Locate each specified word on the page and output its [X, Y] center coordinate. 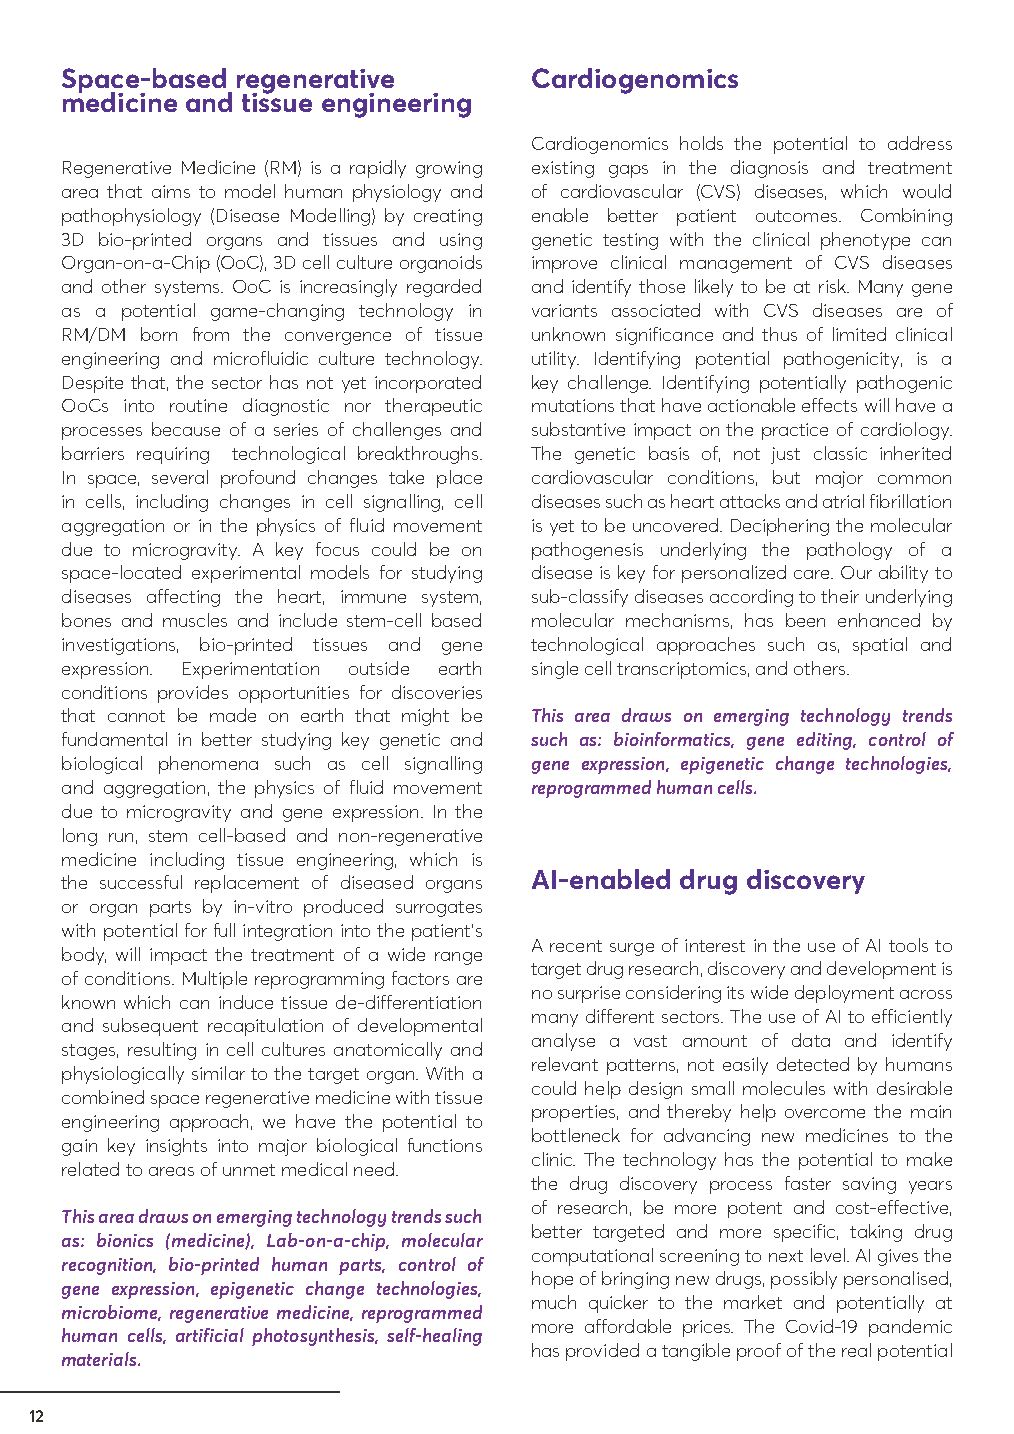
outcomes [798, 216]
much [554, 1302]
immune [373, 596]
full [224, 930]
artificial [210, 1335]
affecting [183, 598]
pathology [849, 551]
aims [171, 191]
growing [449, 169]
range [458, 958]
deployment [844, 994]
